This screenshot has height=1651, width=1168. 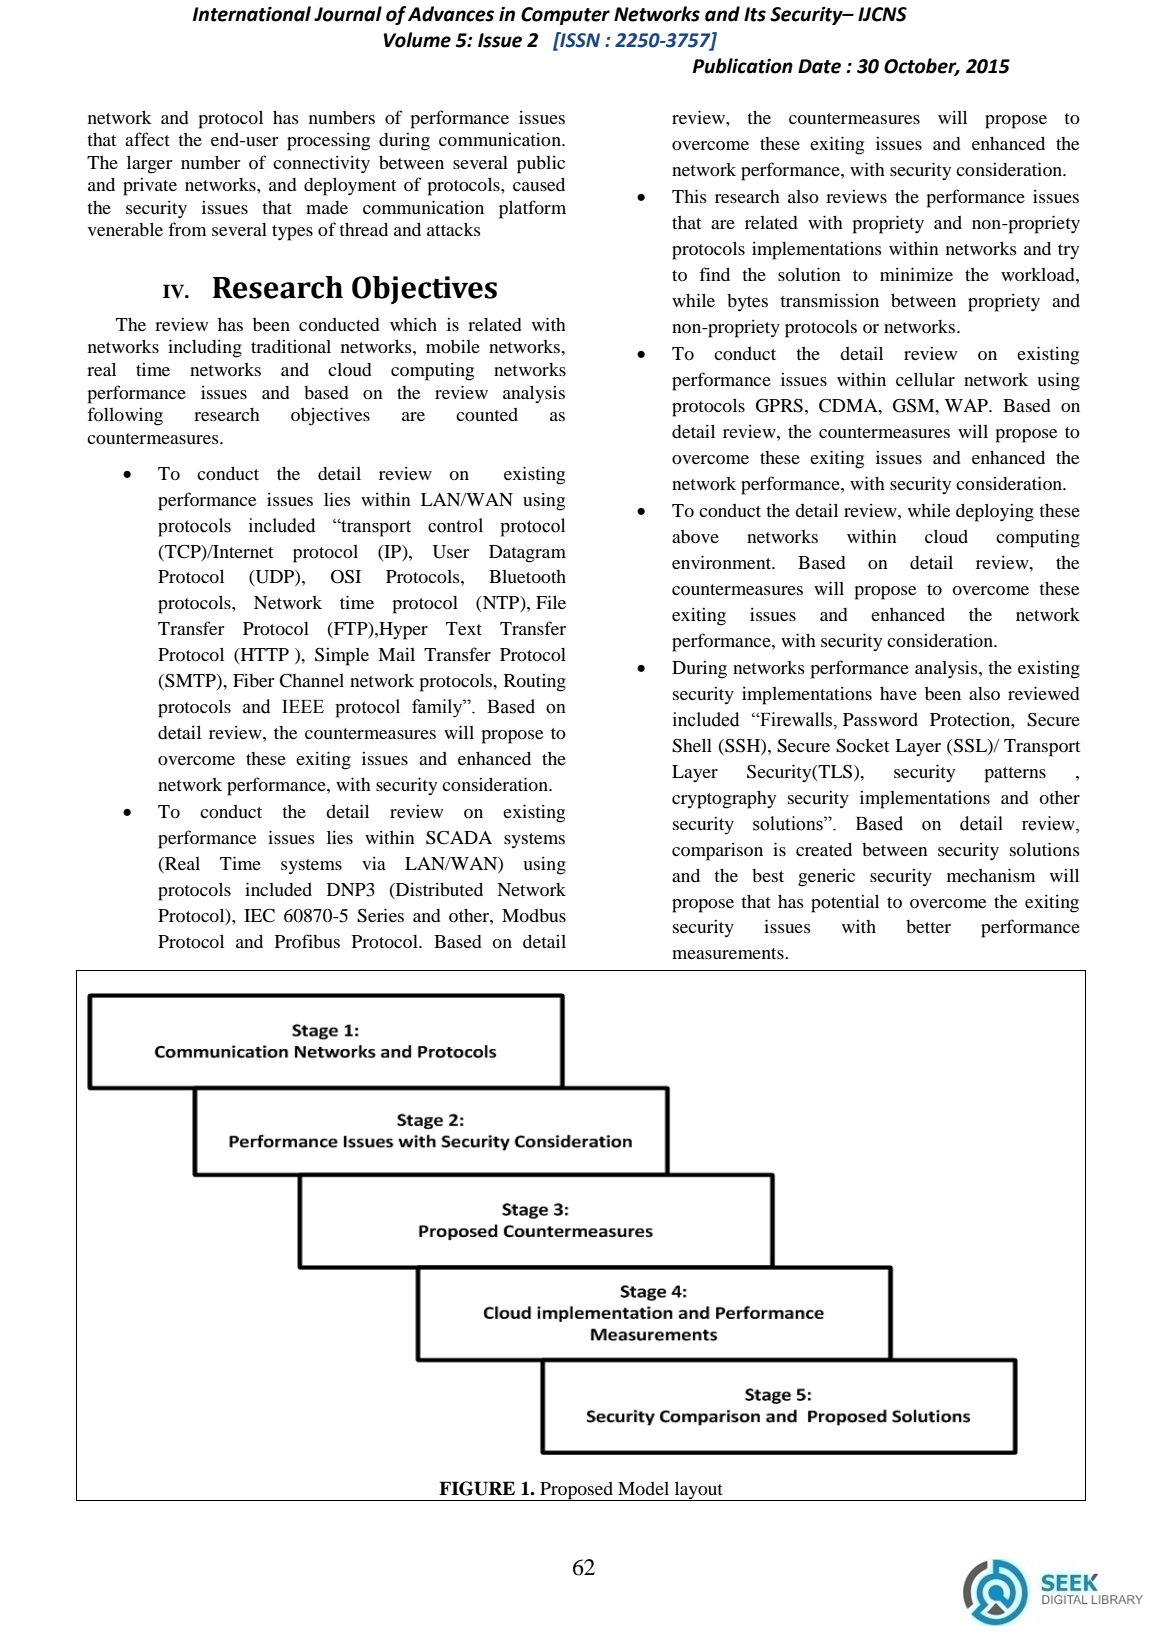 I want to click on FIGURE, so click(x=477, y=1488).
